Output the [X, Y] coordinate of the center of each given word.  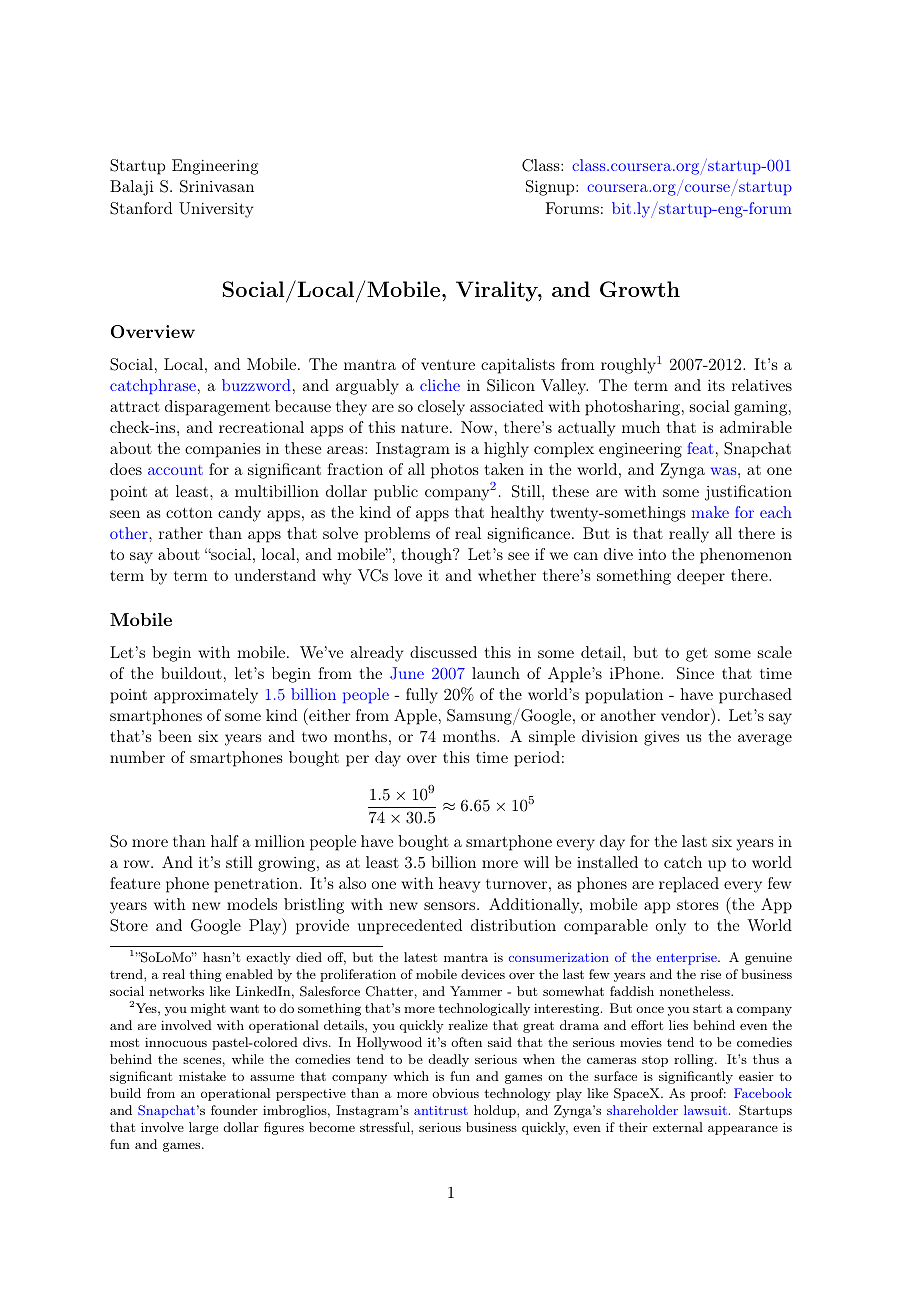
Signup [551, 188]
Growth [640, 289]
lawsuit [705, 1110]
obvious [455, 1093]
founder [234, 1110]
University [216, 210]
